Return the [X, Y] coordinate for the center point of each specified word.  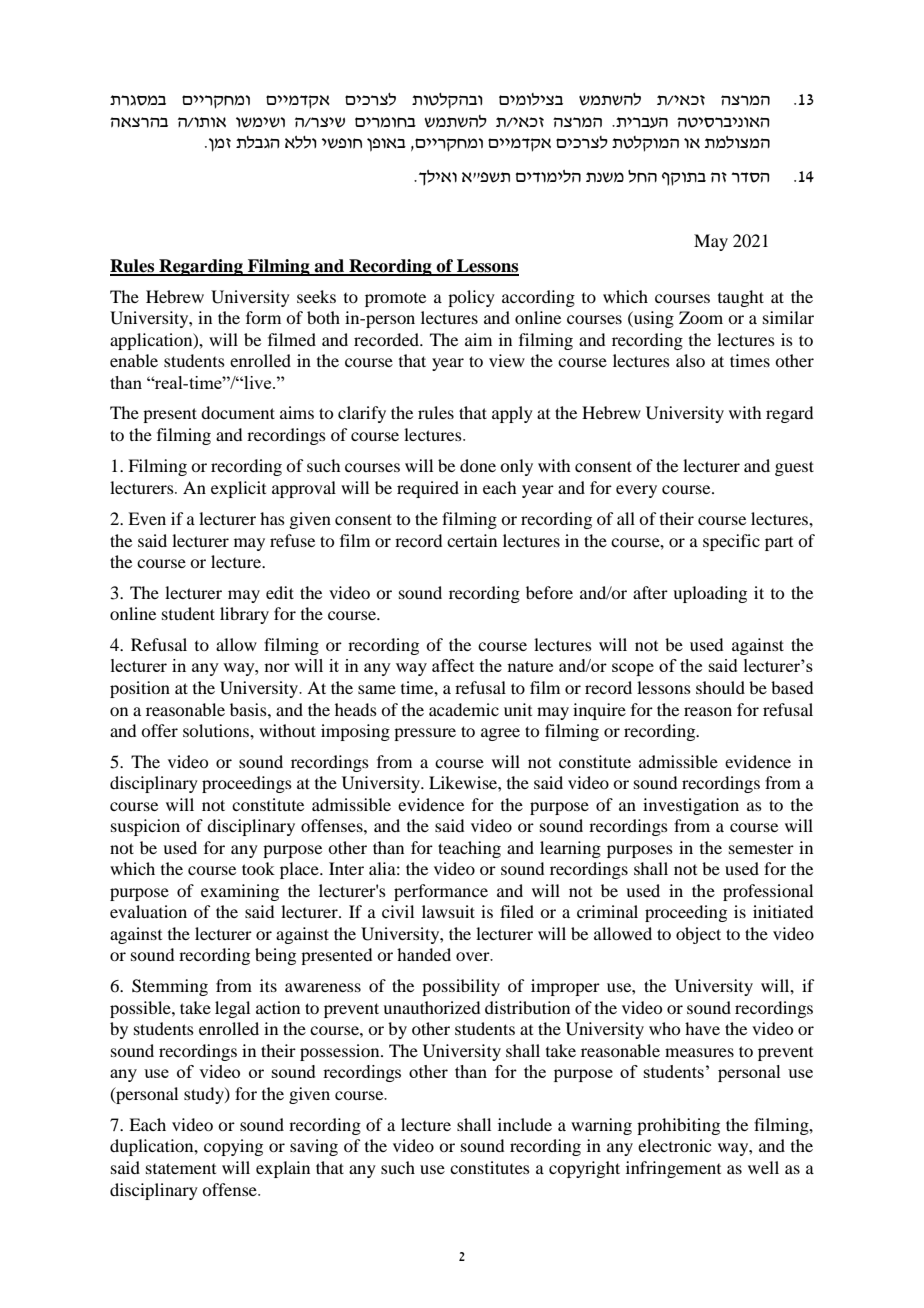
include [525, 1124]
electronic [674, 1145]
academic [464, 709]
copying [233, 1147]
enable [134, 360]
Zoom [701, 317]
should [720, 687]
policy [471, 298]
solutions [217, 730]
